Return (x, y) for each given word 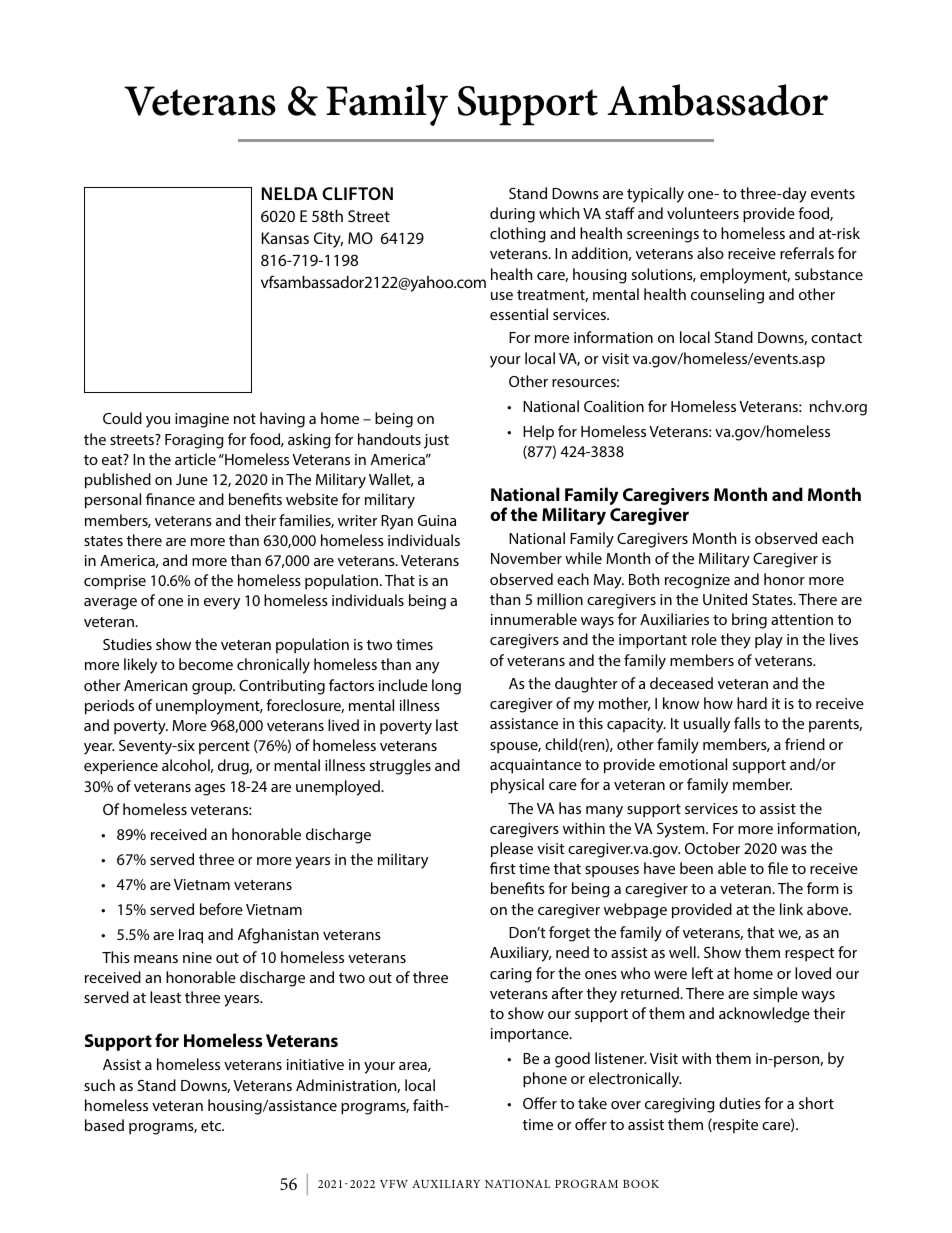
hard (752, 703)
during (512, 215)
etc (212, 1126)
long (446, 687)
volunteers (703, 213)
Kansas (285, 238)
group (213, 689)
